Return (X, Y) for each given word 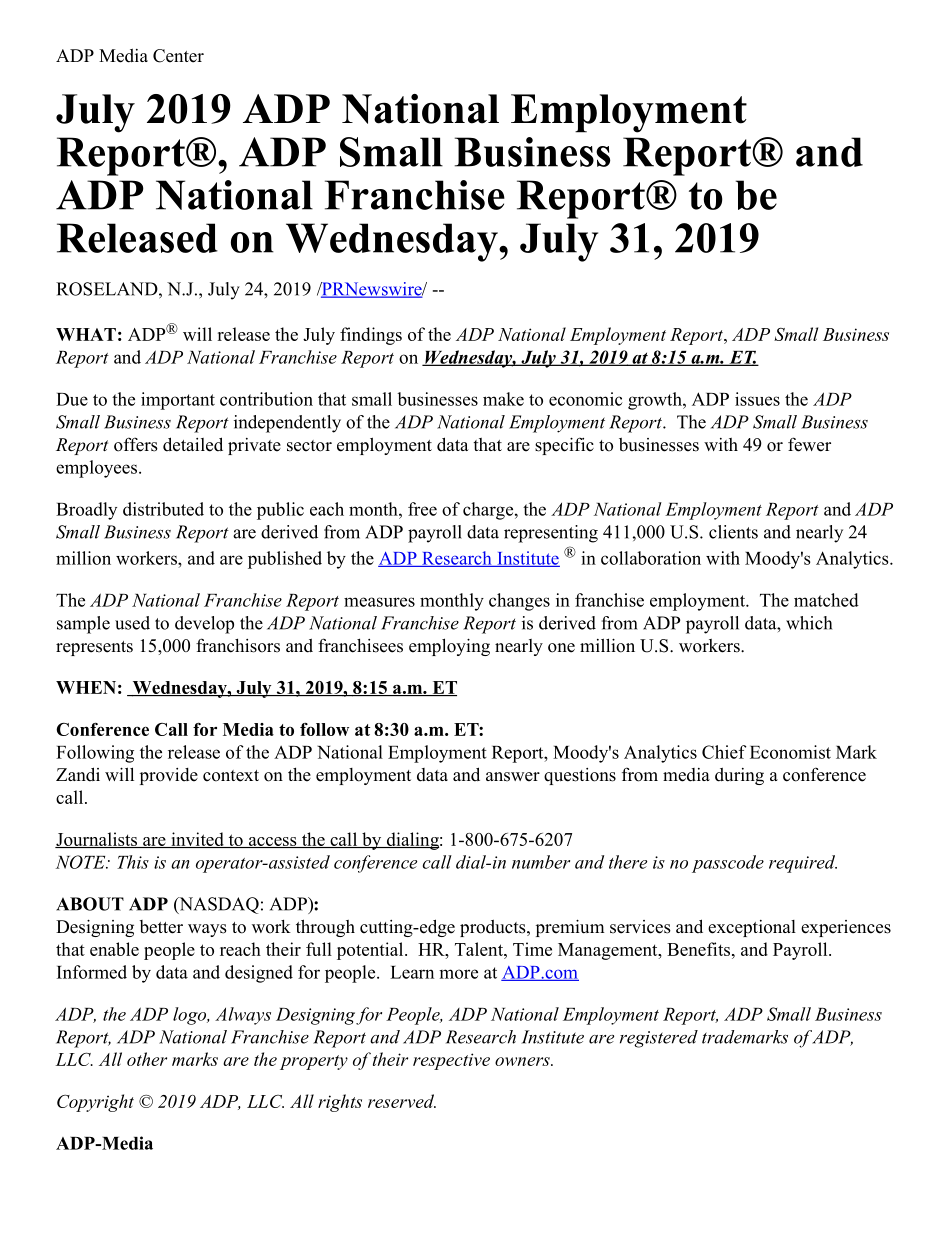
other (147, 1059)
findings (371, 336)
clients (733, 532)
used (132, 623)
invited (197, 840)
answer (513, 777)
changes (519, 602)
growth (656, 401)
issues (757, 399)
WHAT (86, 334)
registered (659, 1039)
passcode (728, 864)
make (503, 399)
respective (451, 1061)
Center (178, 56)
